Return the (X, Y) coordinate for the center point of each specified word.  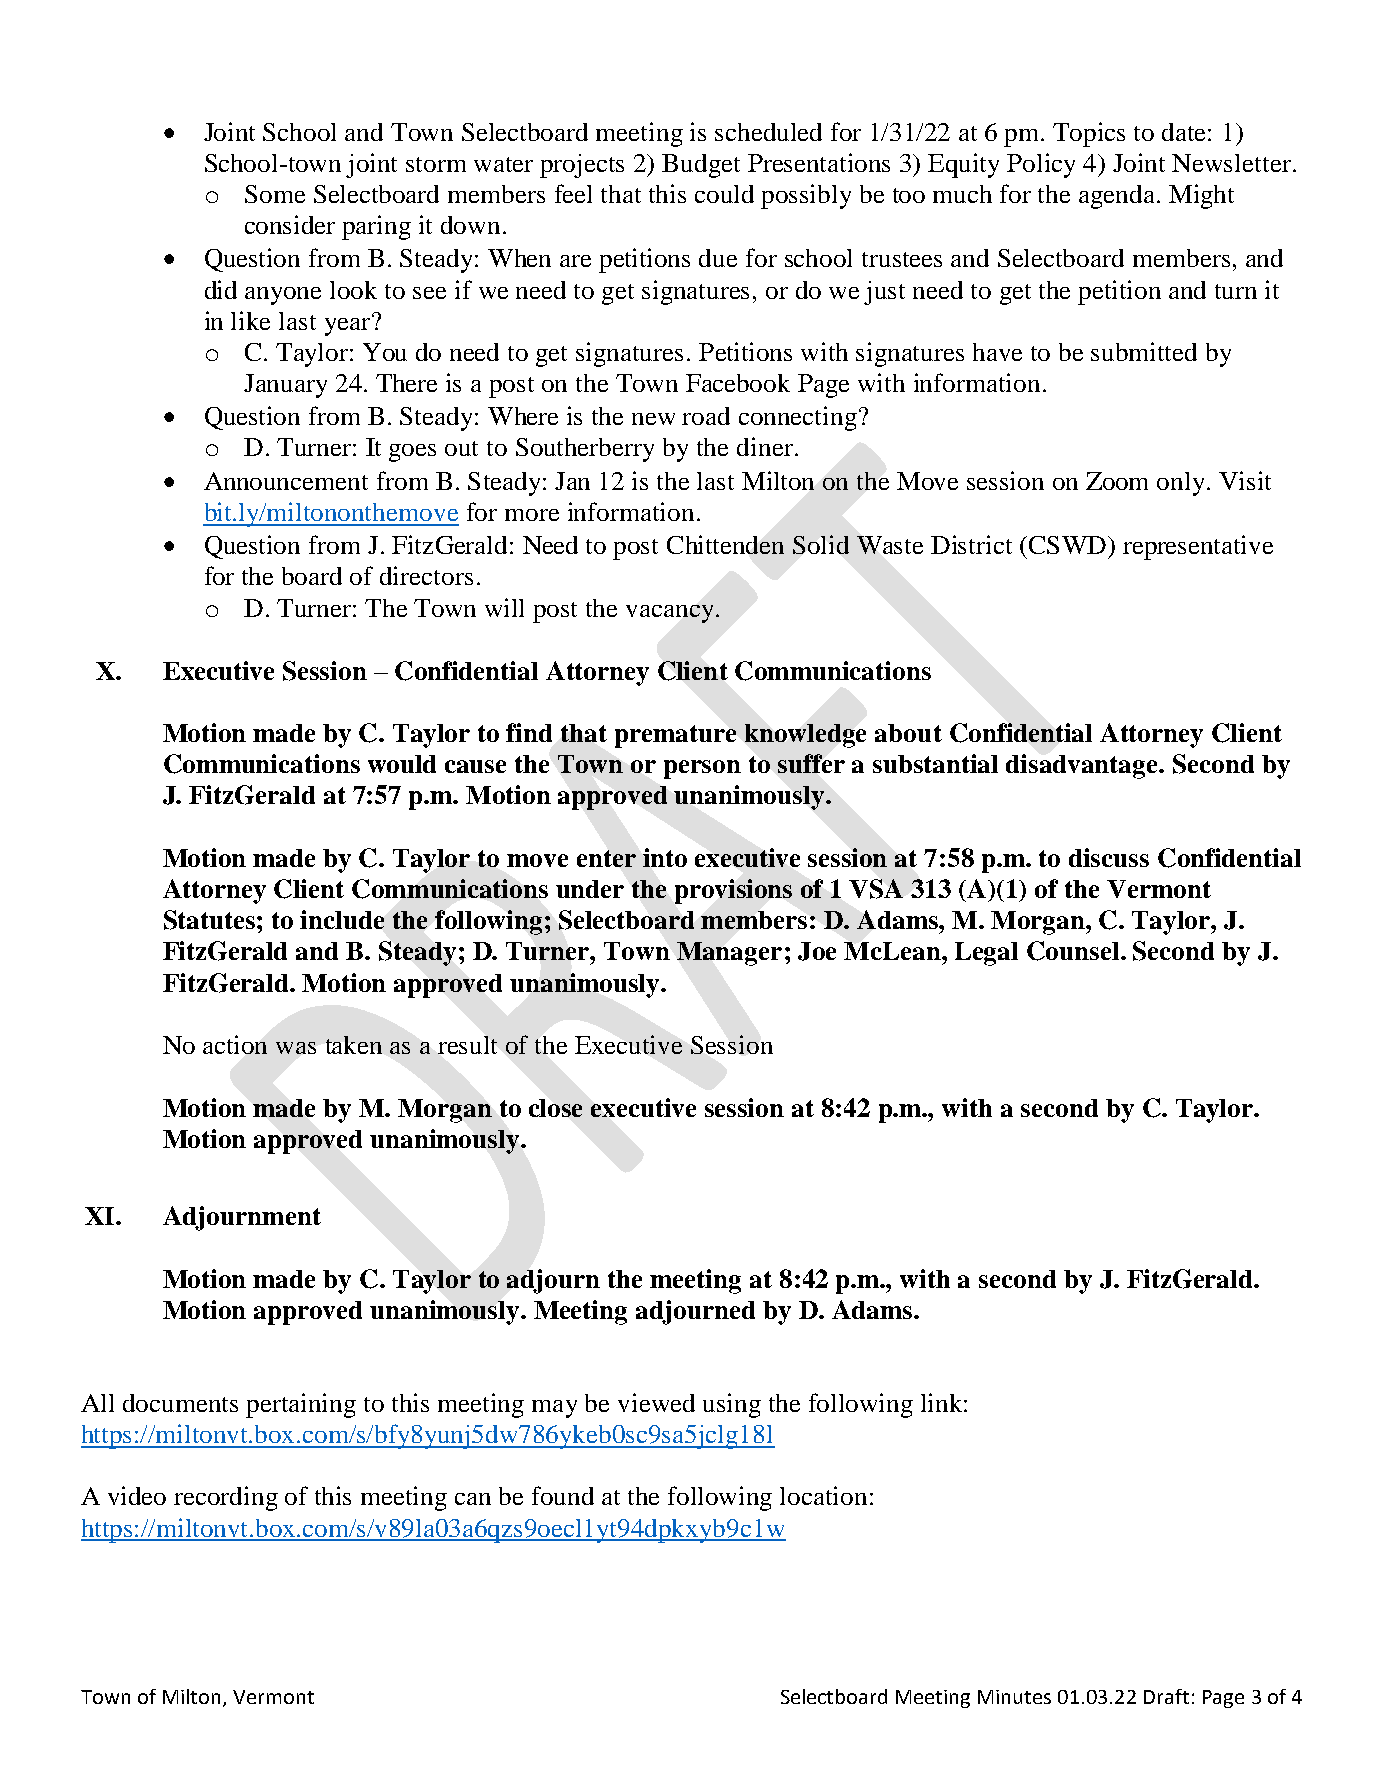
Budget (701, 166)
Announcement (286, 481)
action (235, 1044)
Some (275, 194)
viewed (656, 1402)
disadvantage (1083, 766)
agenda (1118, 197)
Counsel (1073, 951)
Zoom (1117, 481)
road (706, 416)
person (702, 769)
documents (180, 1403)
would (402, 764)
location (823, 1495)
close (555, 1108)
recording (226, 1498)
